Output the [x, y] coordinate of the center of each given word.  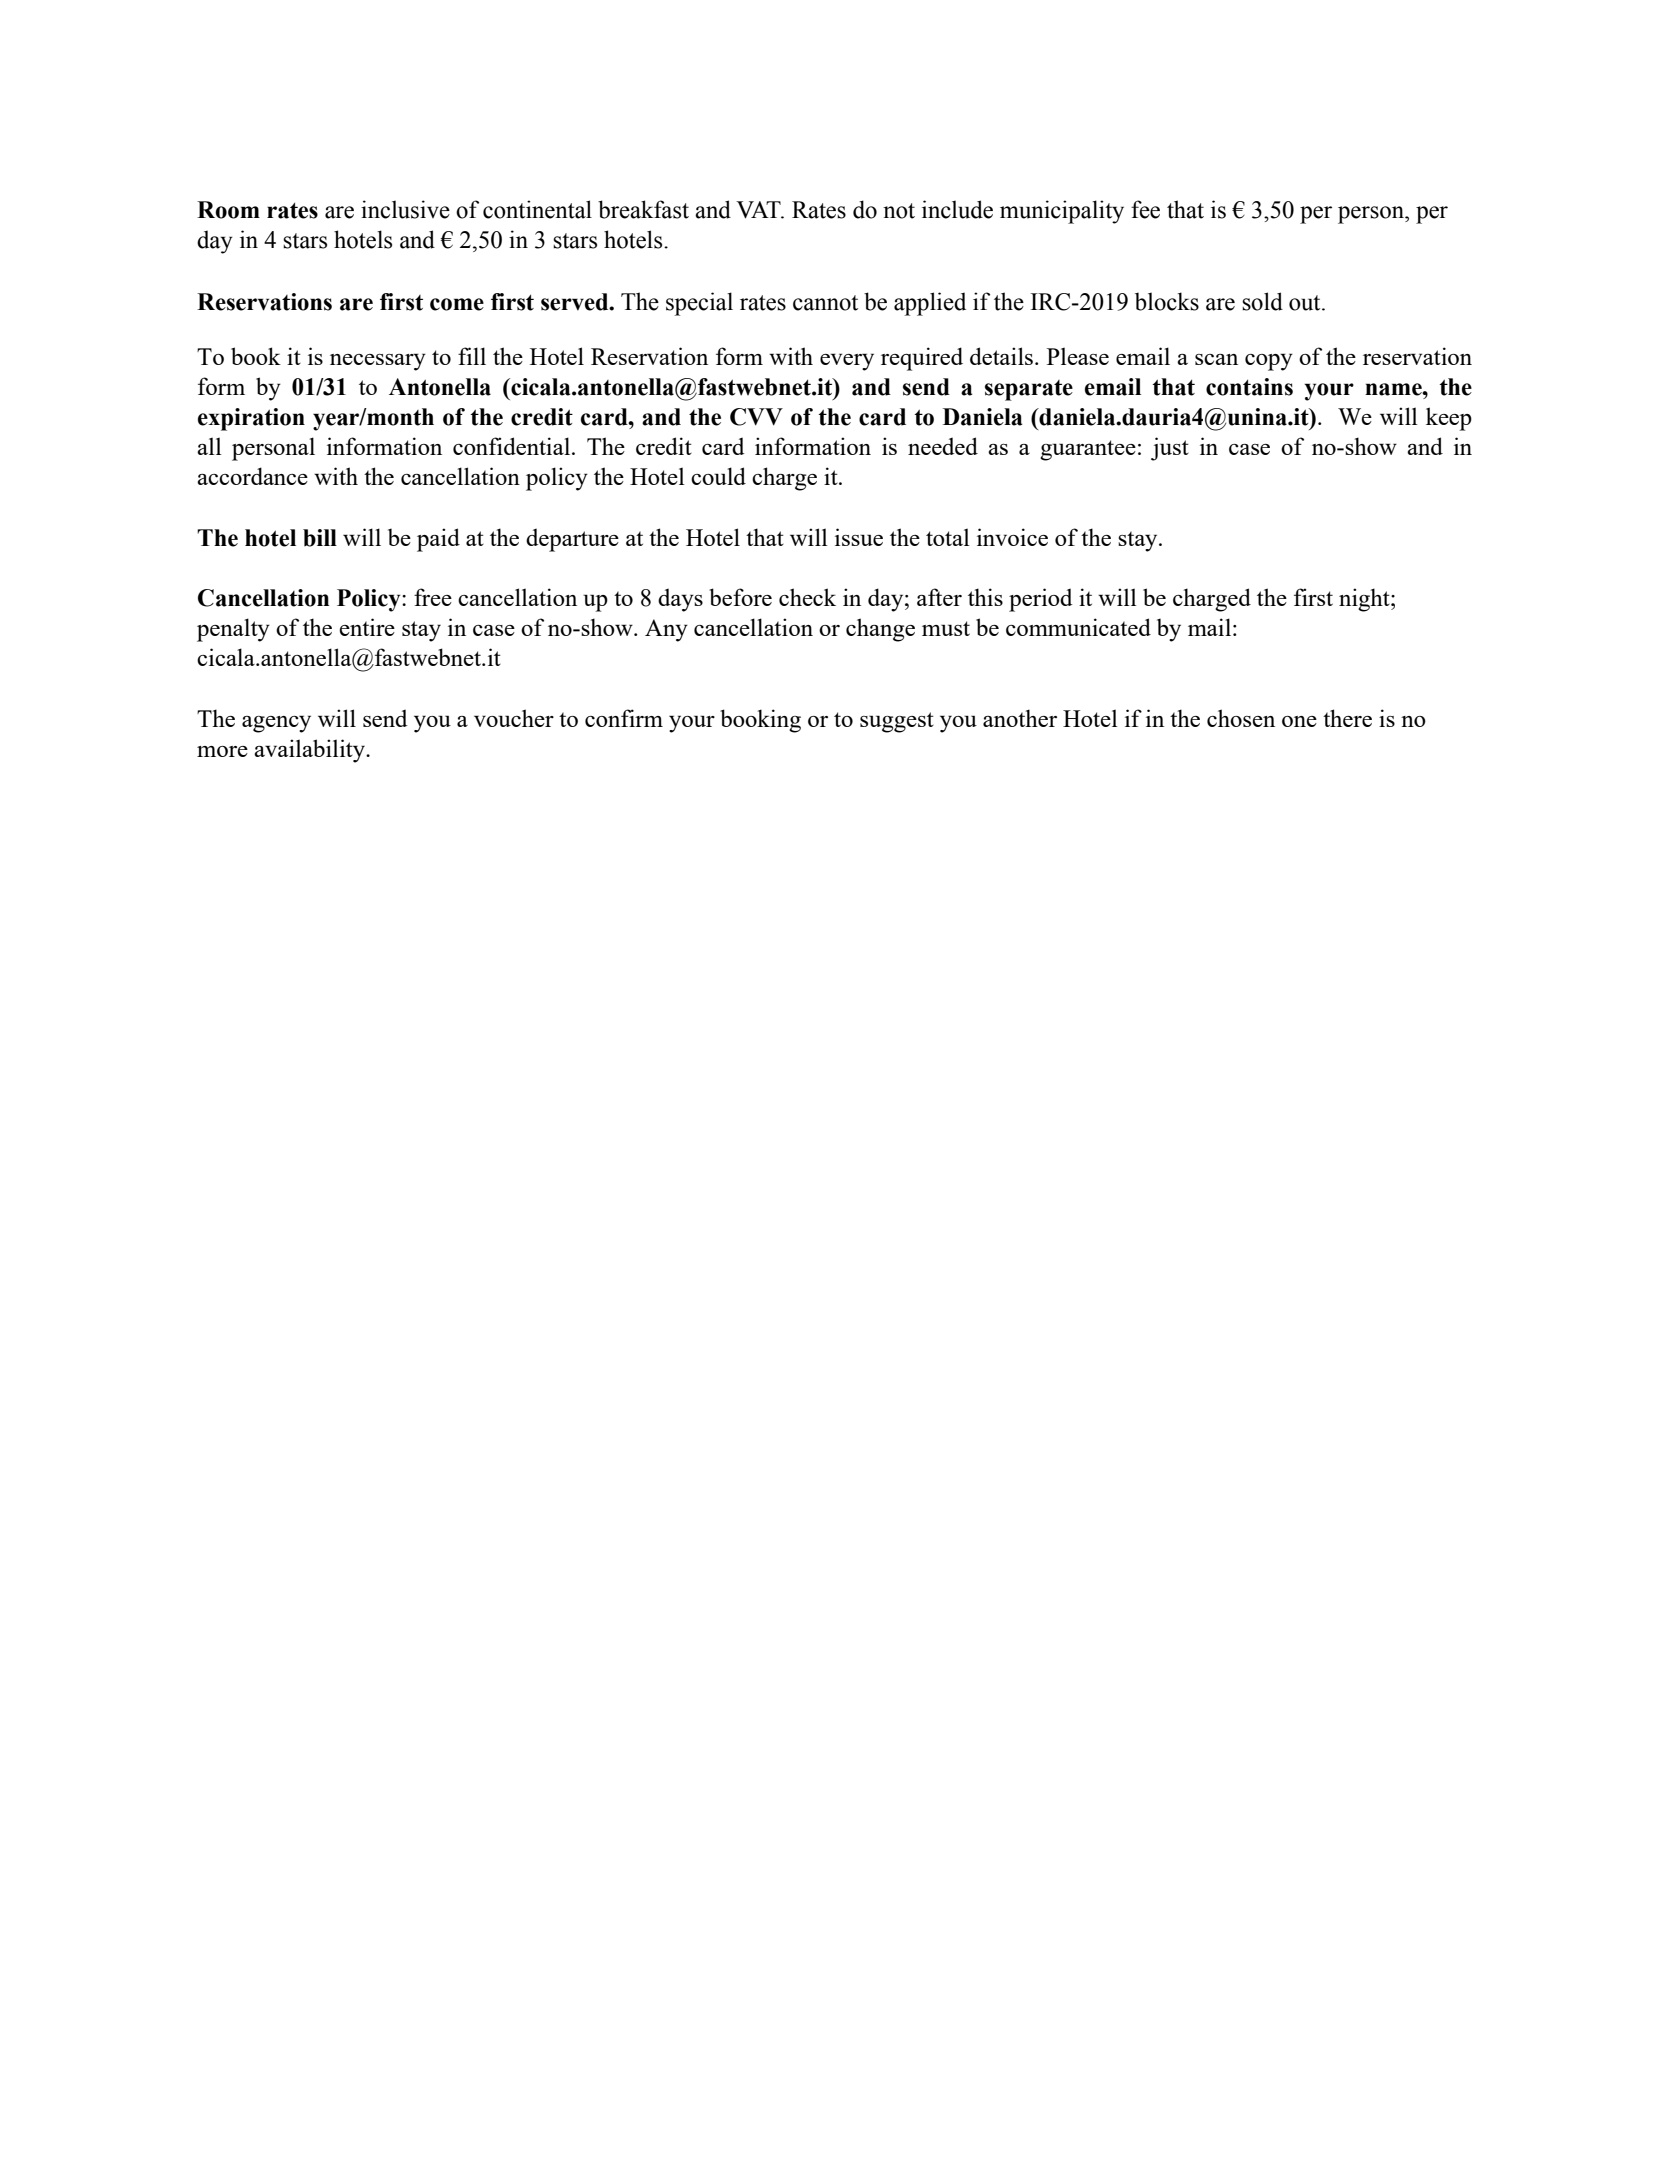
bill [320, 538]
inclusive [405, 209]
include [957, 209]
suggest [897, 722]
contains [1249, 387]
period [1041, 600]
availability [310, 751]
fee [1145, 209]
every [847, 362]
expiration [251, 419]
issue [859, 537]
